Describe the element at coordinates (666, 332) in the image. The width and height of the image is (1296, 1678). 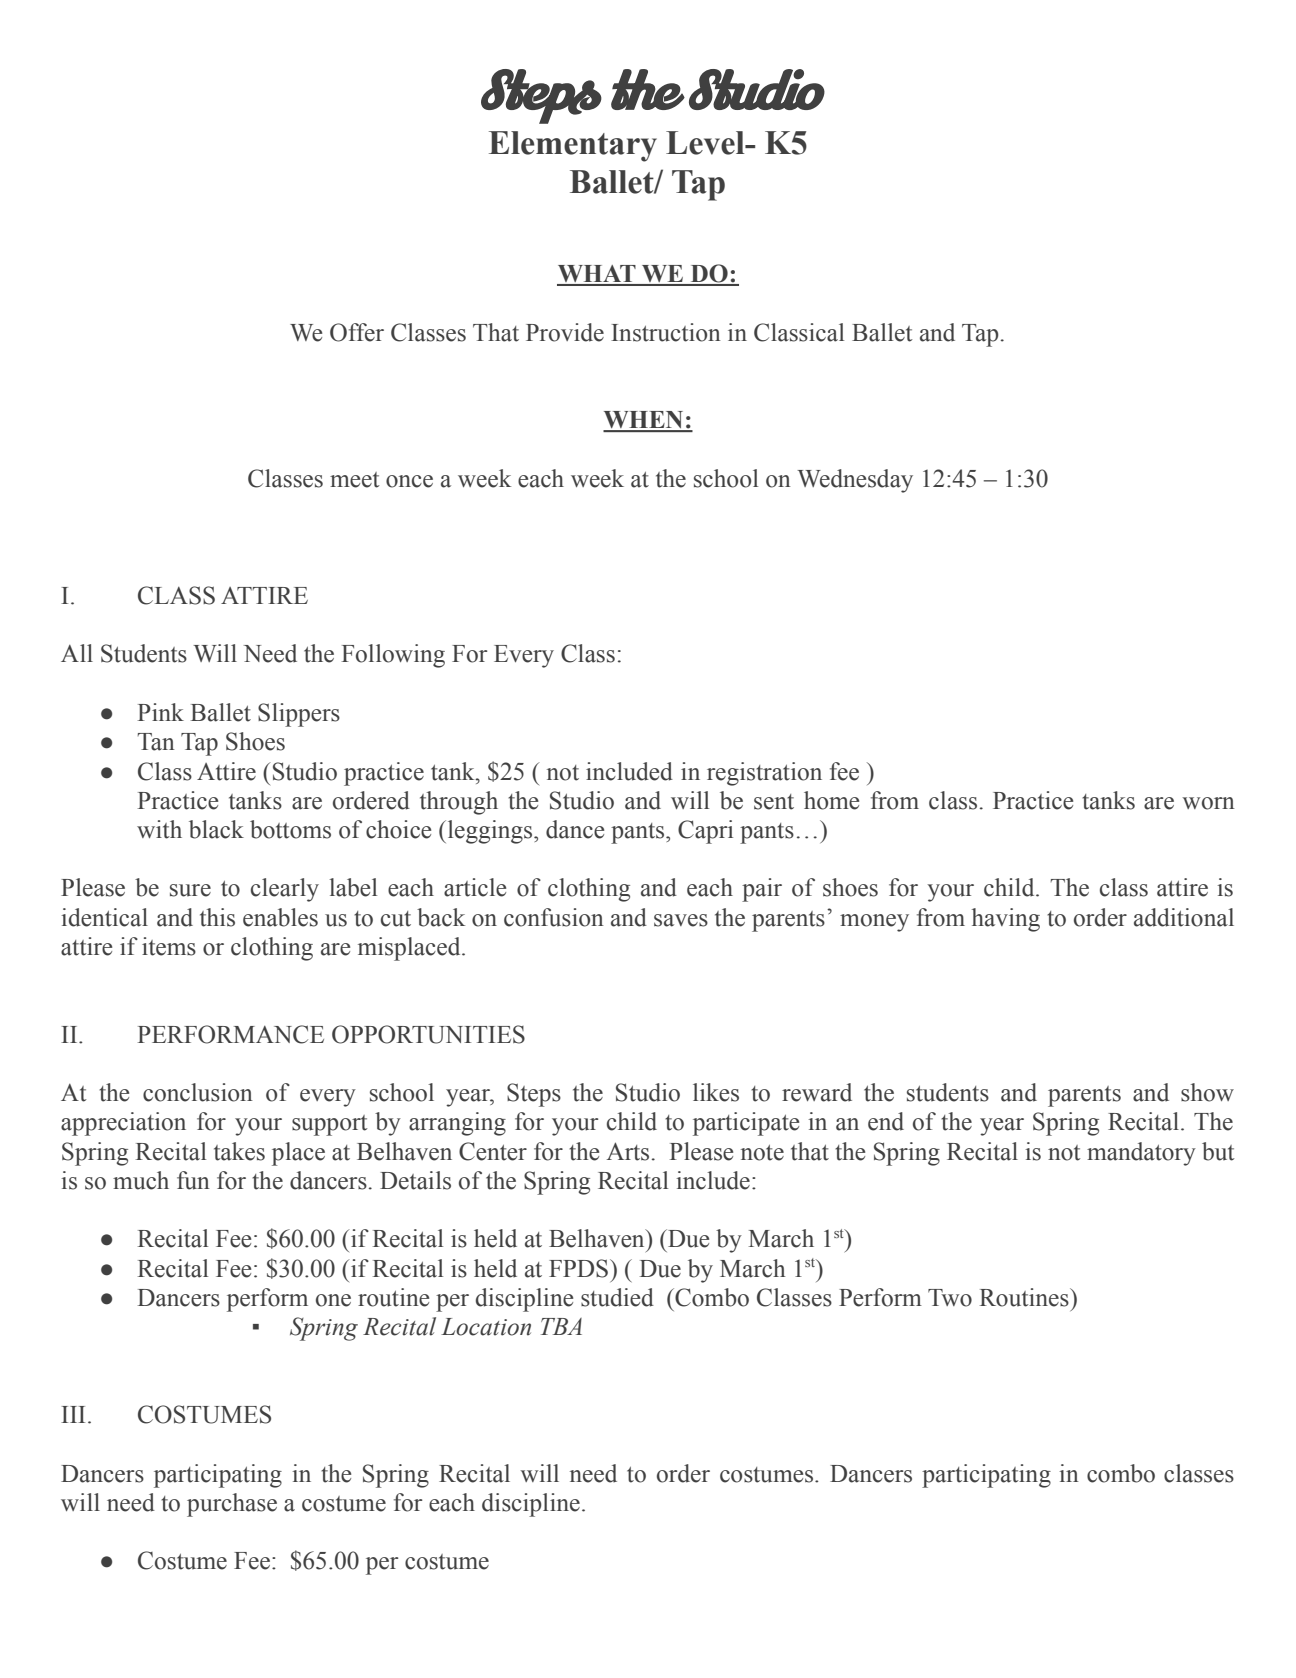
I see `Instruction` at that location.
